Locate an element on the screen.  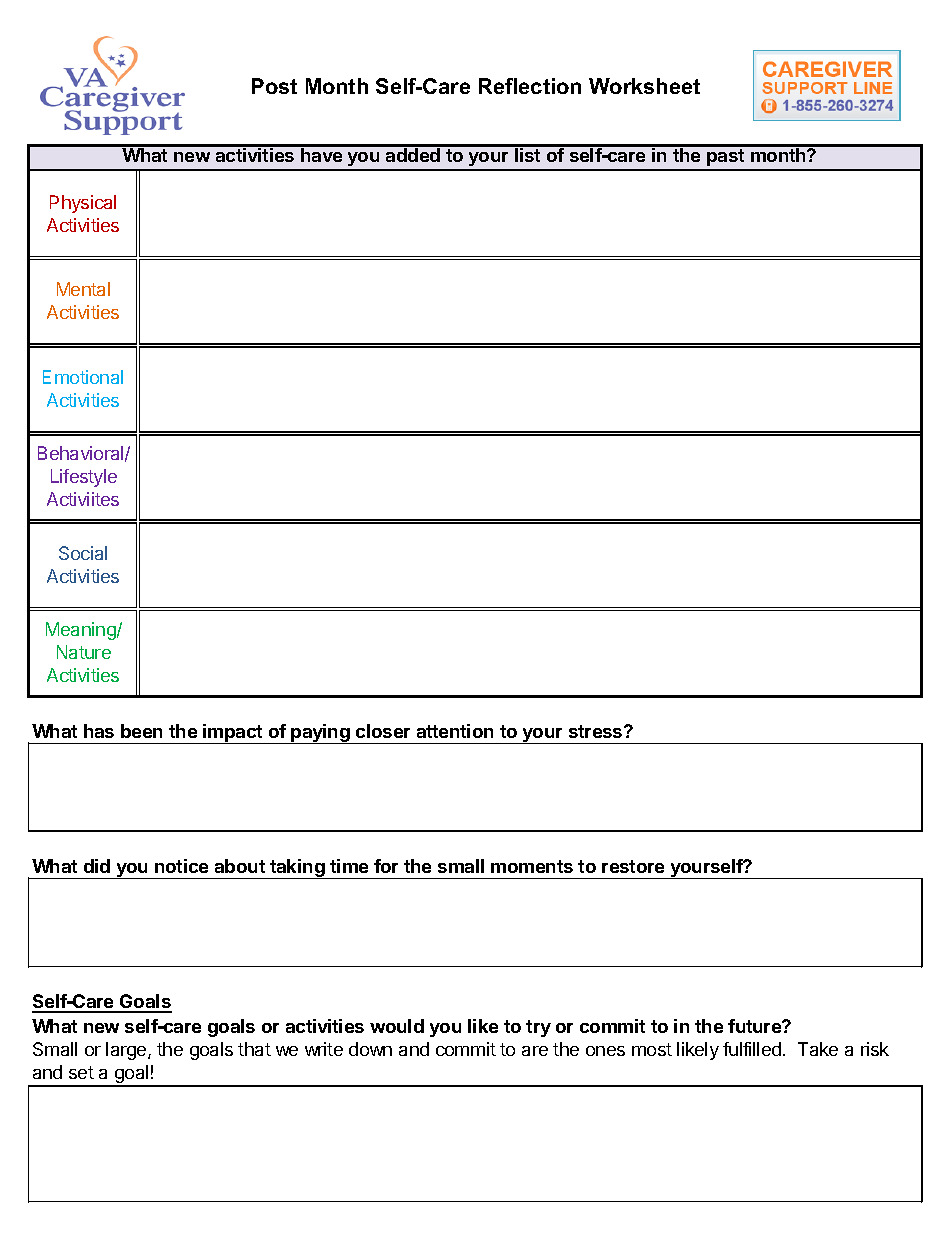
try is located at coordinates (538, 1028).
